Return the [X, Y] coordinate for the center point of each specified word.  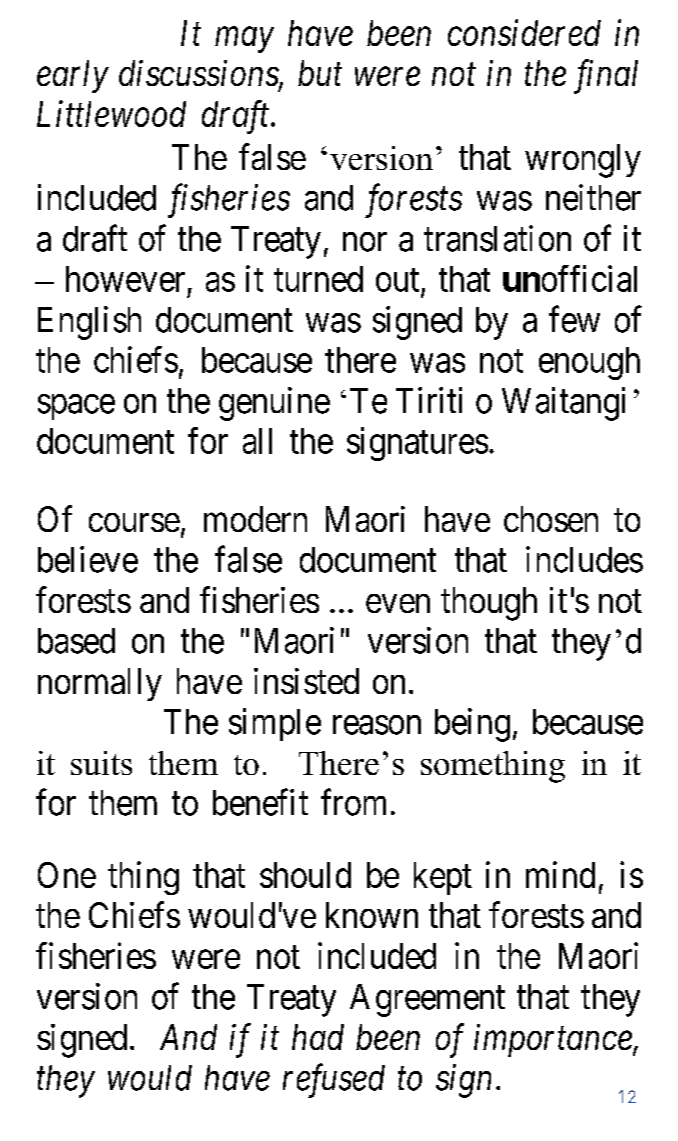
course [134, 522]
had [318, 1037]
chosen [551, 519]
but [320, 73]
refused [334, 1081]
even [398, 603]
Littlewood [111, 113]
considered [524, 32]
